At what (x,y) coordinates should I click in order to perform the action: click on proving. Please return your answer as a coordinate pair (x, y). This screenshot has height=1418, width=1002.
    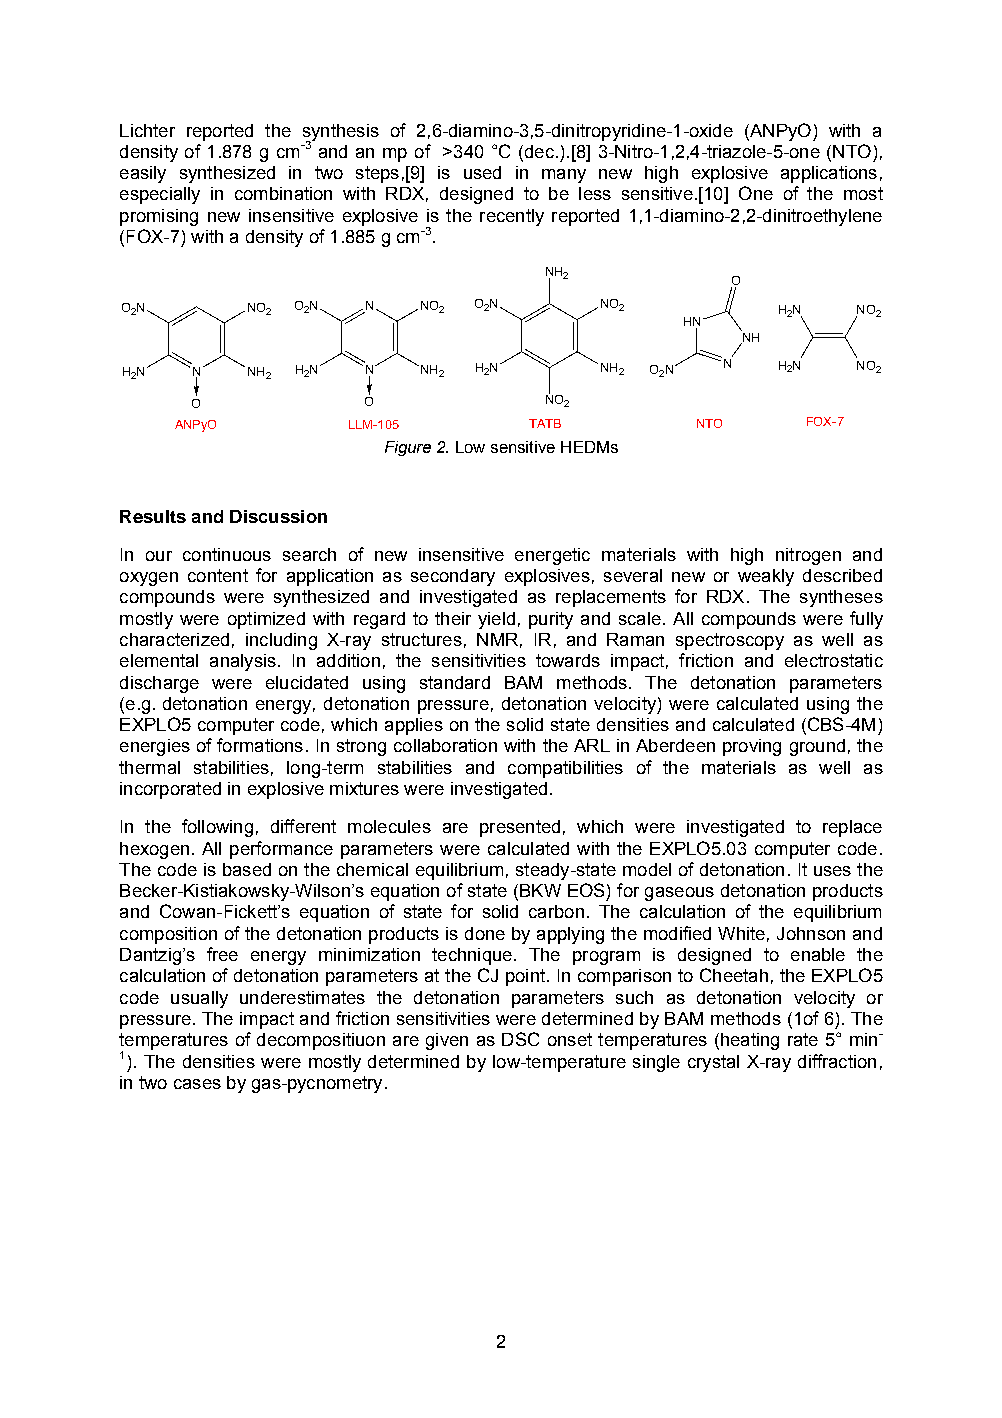
    Looking at the image, I should click on (752, 747).
